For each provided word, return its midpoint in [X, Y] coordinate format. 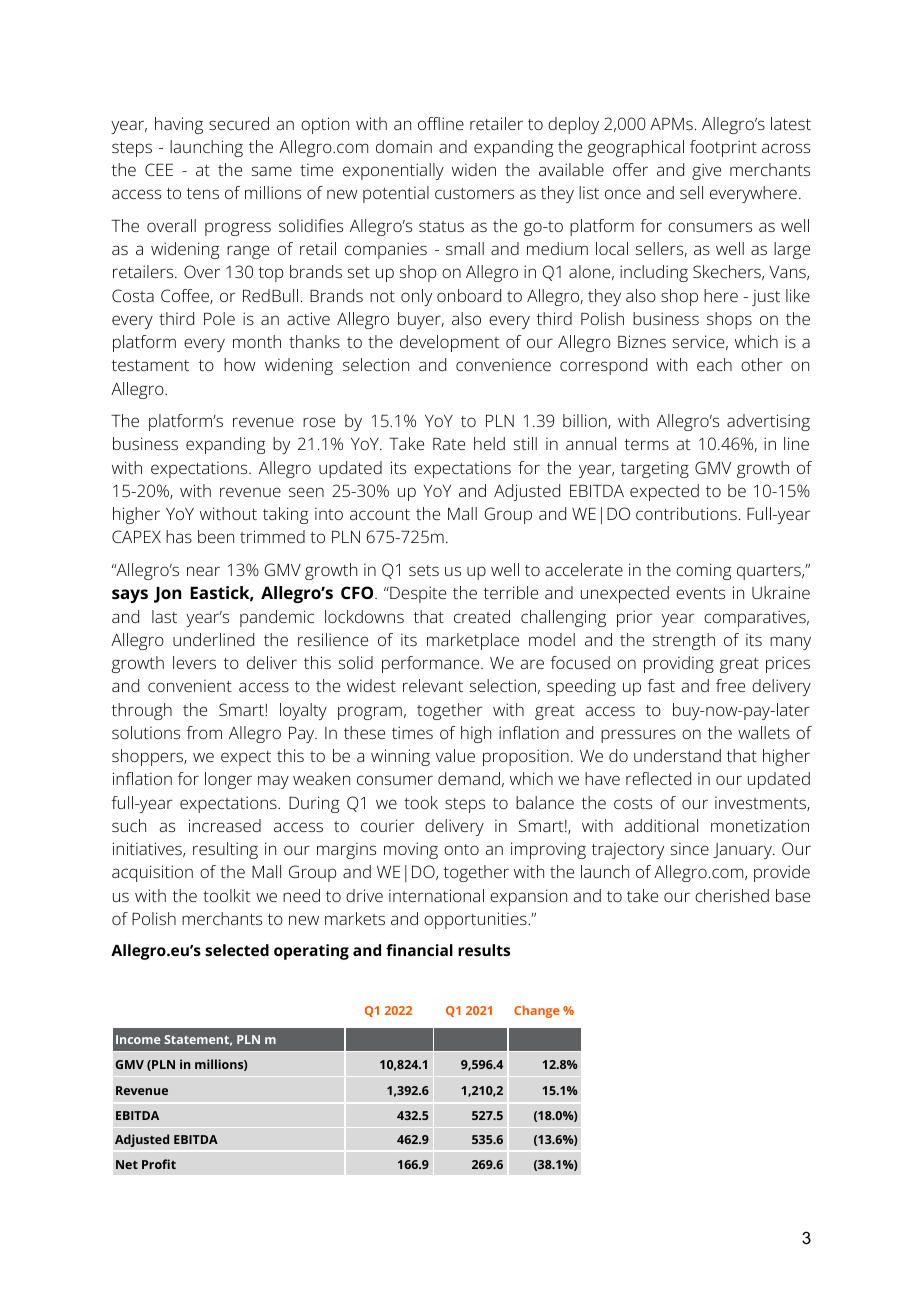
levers [194, 662]
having [179, 125]
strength [684, 641]
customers [474, 193]
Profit [159, 1164]
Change [536, 1011]
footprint [723, 148]
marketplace [473, 641]
